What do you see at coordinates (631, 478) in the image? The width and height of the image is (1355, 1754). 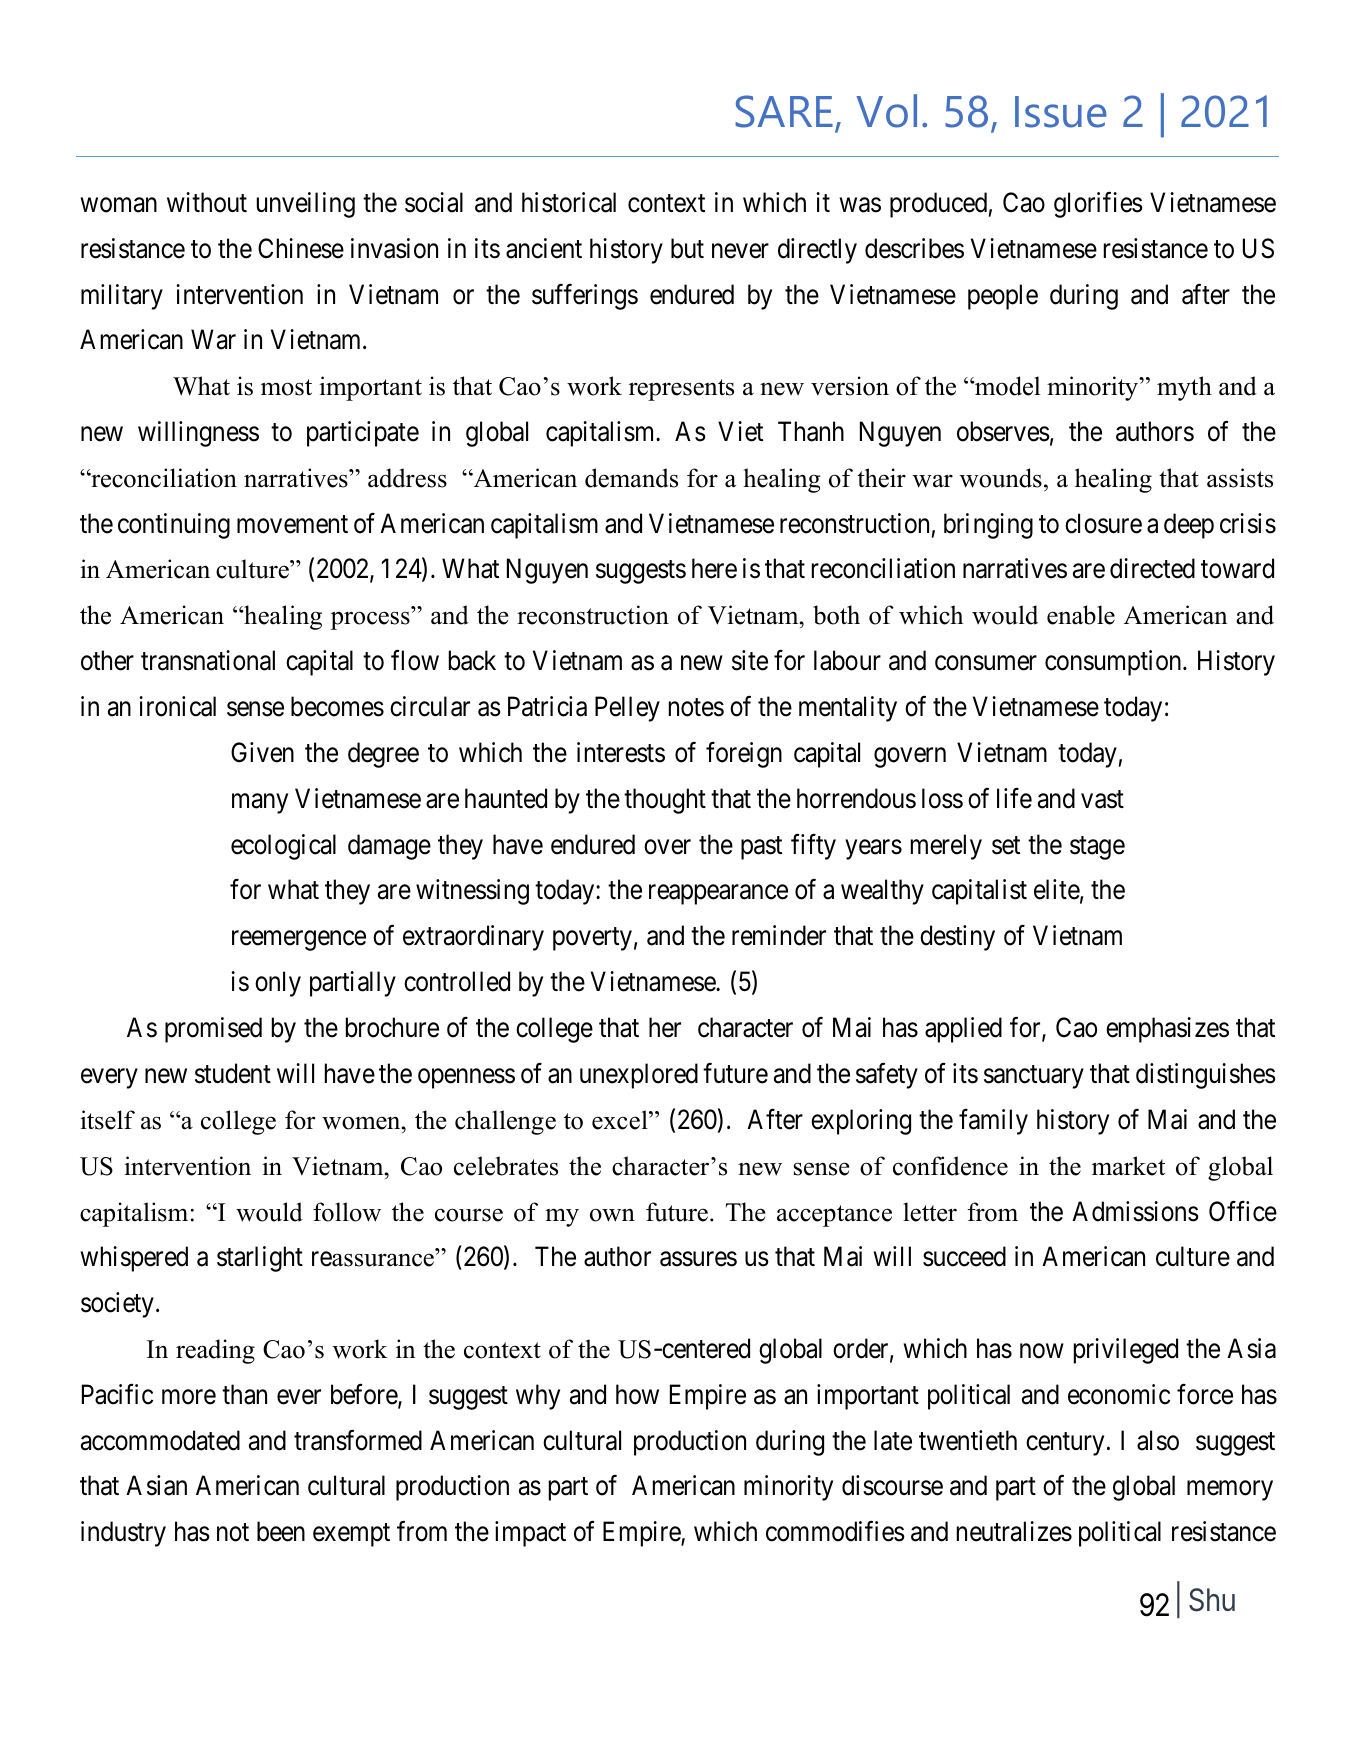 I see `demands` at bounding box center [631, 478].
